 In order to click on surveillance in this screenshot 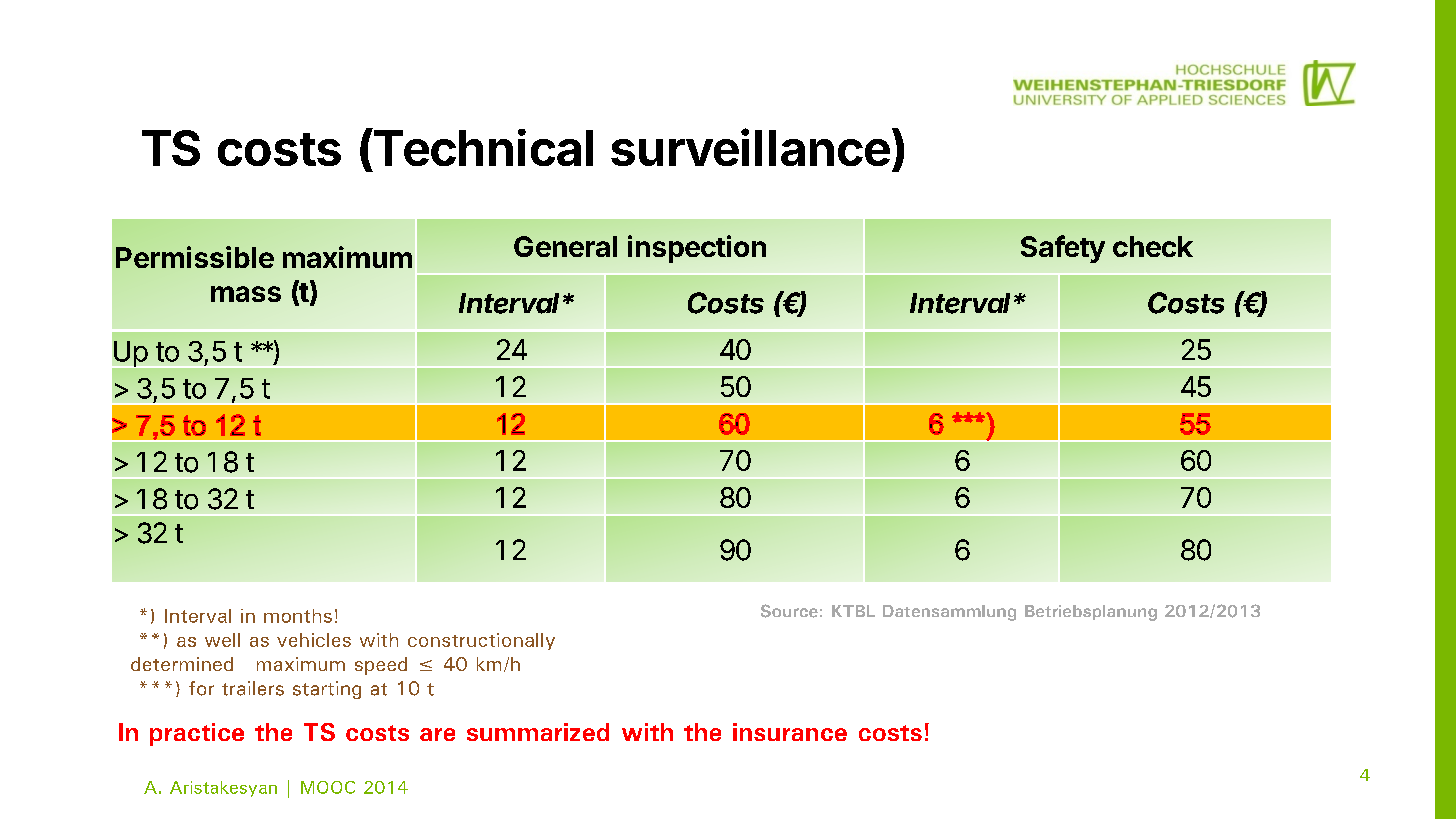, I will do `click(750, 147)`.
